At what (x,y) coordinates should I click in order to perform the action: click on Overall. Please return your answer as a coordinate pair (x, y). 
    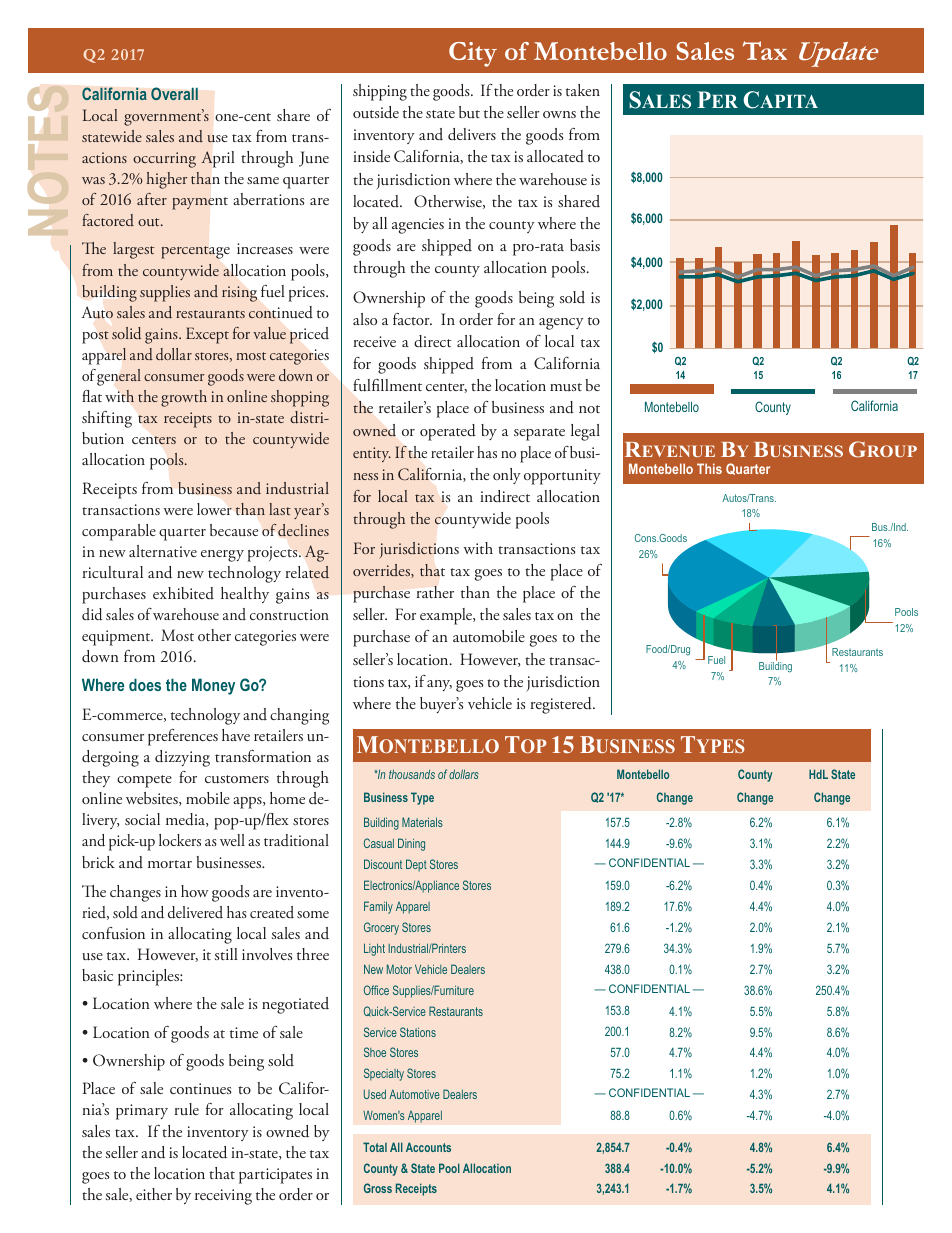
    Looking at the image, I should click on (174, 93).
